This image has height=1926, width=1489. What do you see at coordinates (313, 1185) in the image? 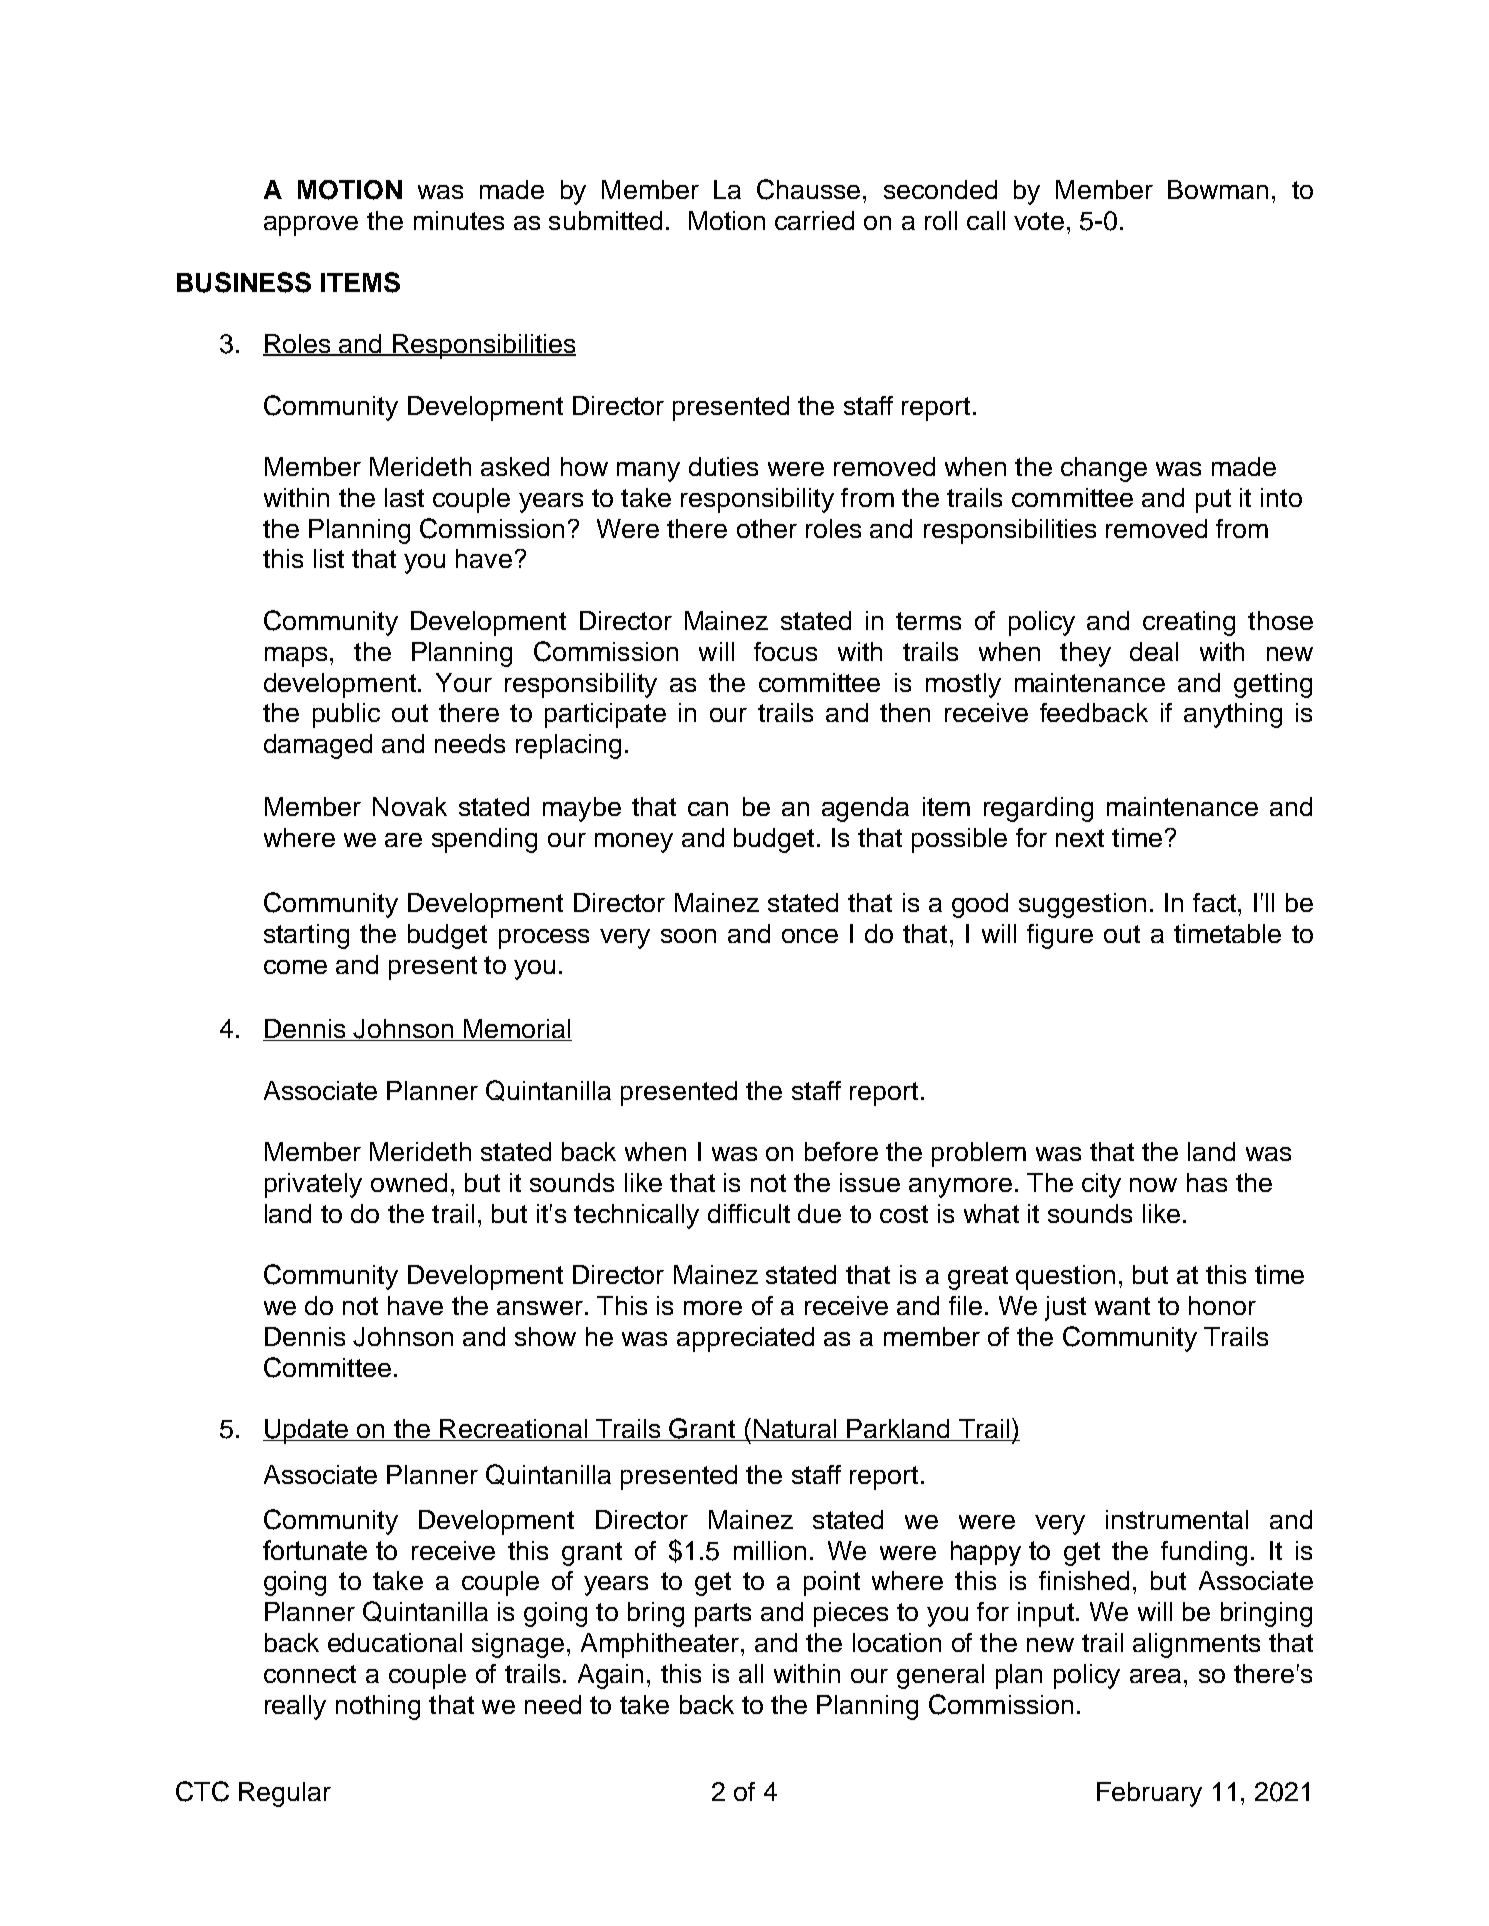
I see `privately` at bounding box center [313, 1185].
